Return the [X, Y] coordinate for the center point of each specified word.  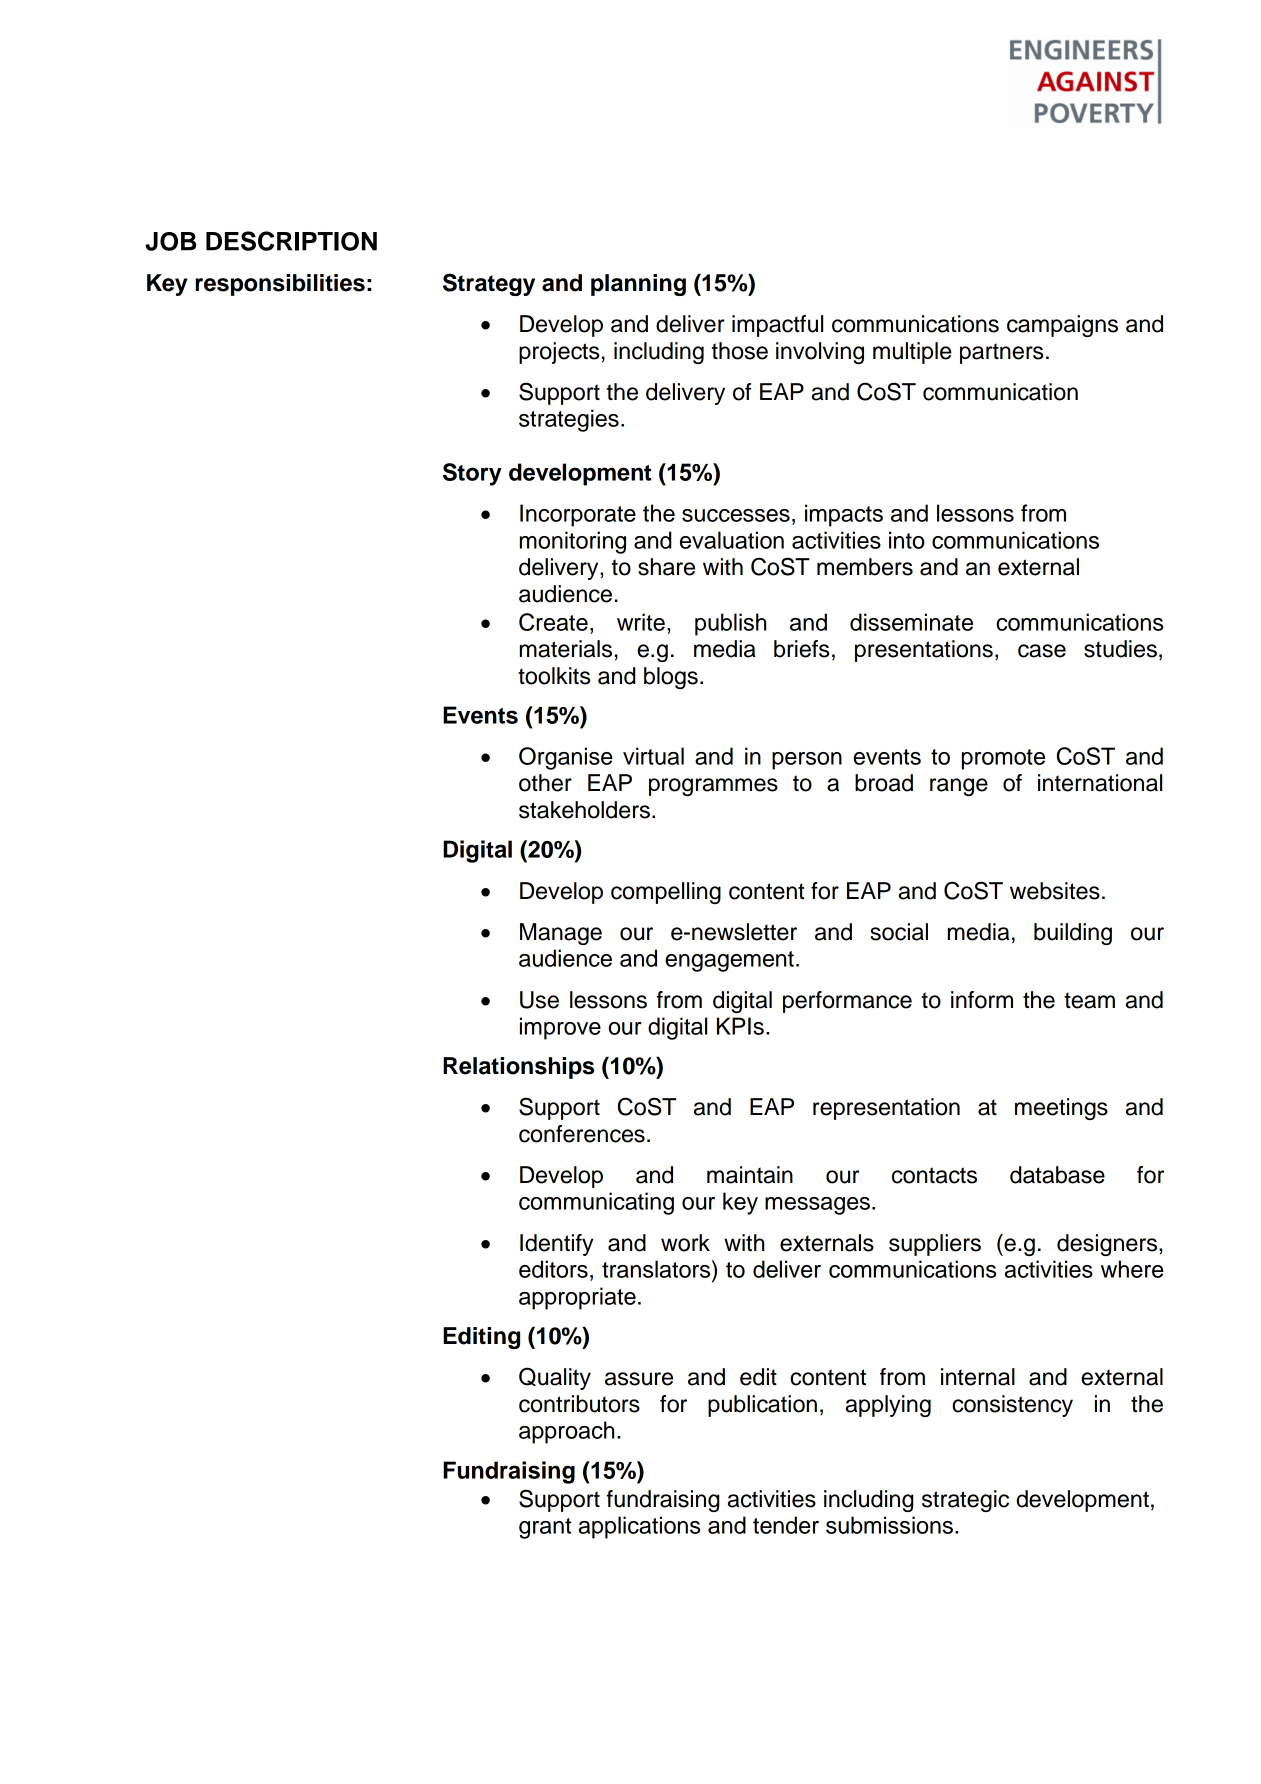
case [1042, 651]
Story [472, 474]
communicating [596, 1203]
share [666, 567]
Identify [557, 1245]
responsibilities [280, 285]
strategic [965, 1501]
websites [1055, 891]
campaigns [1062, 326]
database [1057, 1175]
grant [545, 1528]
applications [639, 1527]
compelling [666, 893]
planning [638, 285]
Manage [561, 934]
